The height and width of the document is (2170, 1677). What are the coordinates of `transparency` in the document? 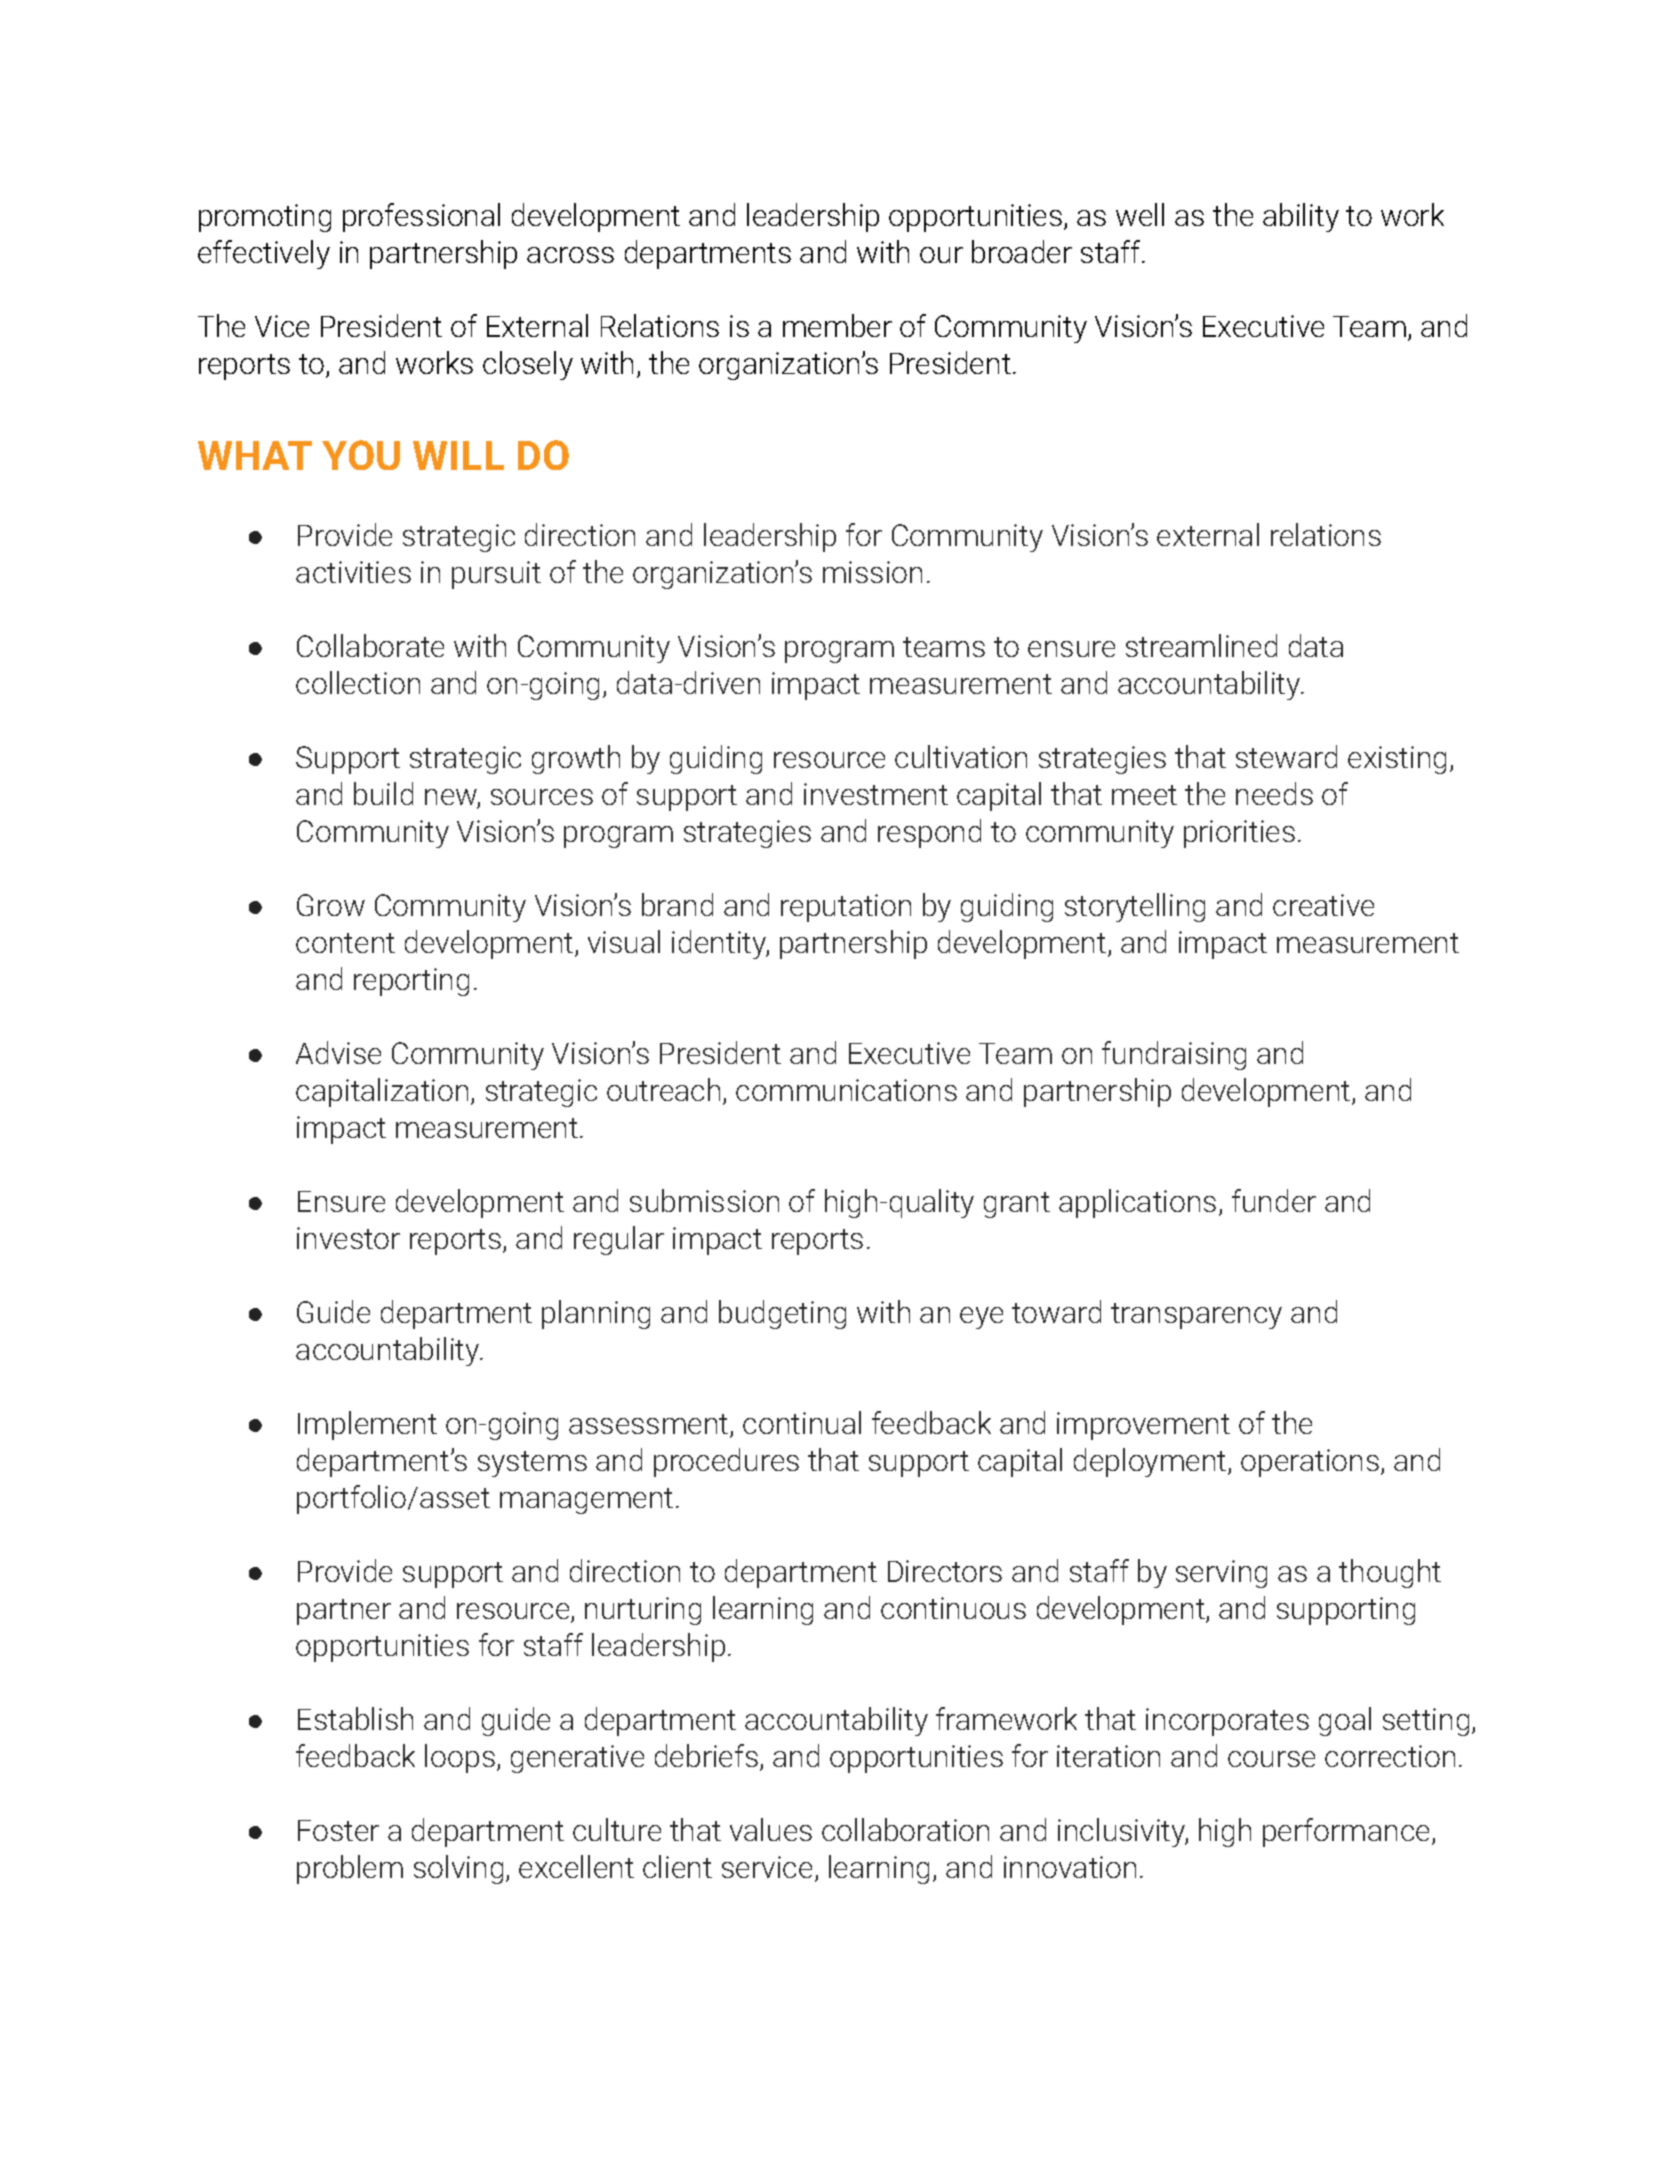 It's located at (1196, 1316).
